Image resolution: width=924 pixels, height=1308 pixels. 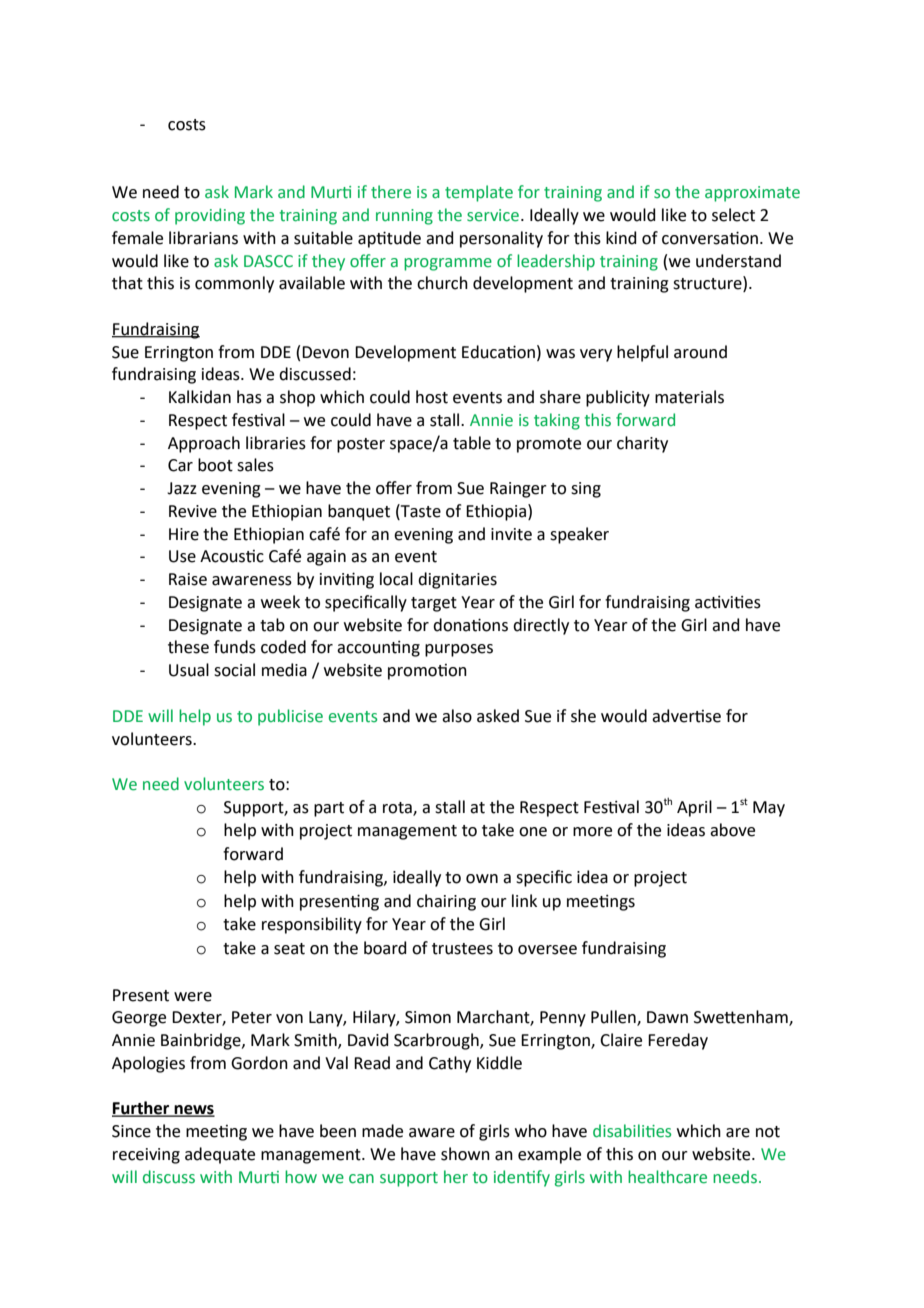 What do you see at coordinates (404, 217) in the screenshot?
I see `running` at bounding box center [404, 217].
